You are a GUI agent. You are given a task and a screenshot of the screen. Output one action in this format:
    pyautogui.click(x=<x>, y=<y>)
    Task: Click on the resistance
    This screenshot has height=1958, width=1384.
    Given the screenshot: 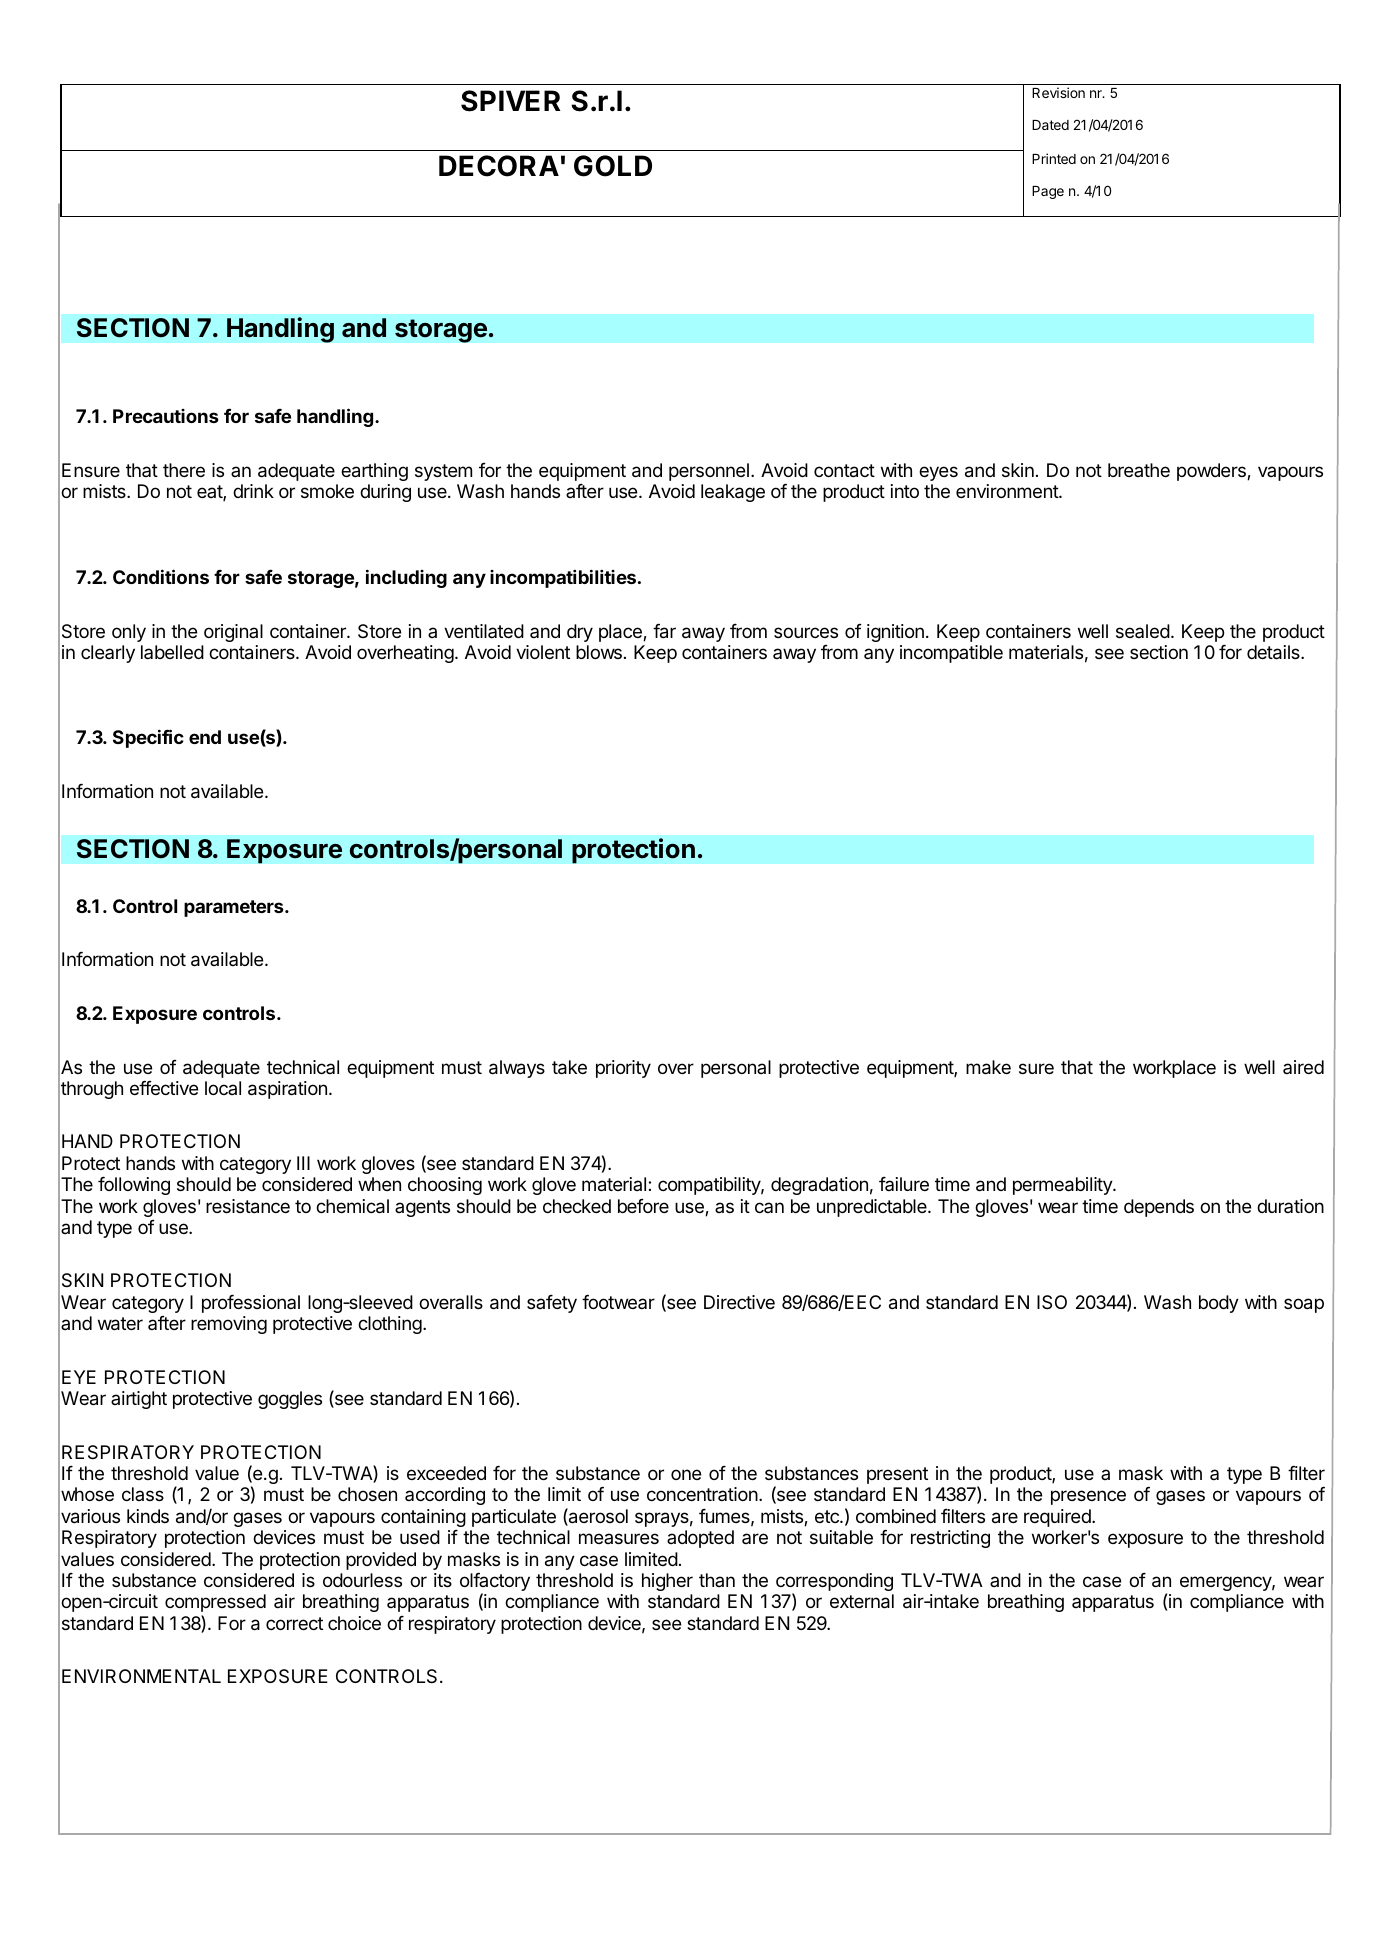 What is the action you would take?
    pyautogui.click(x=248, y=1206)
